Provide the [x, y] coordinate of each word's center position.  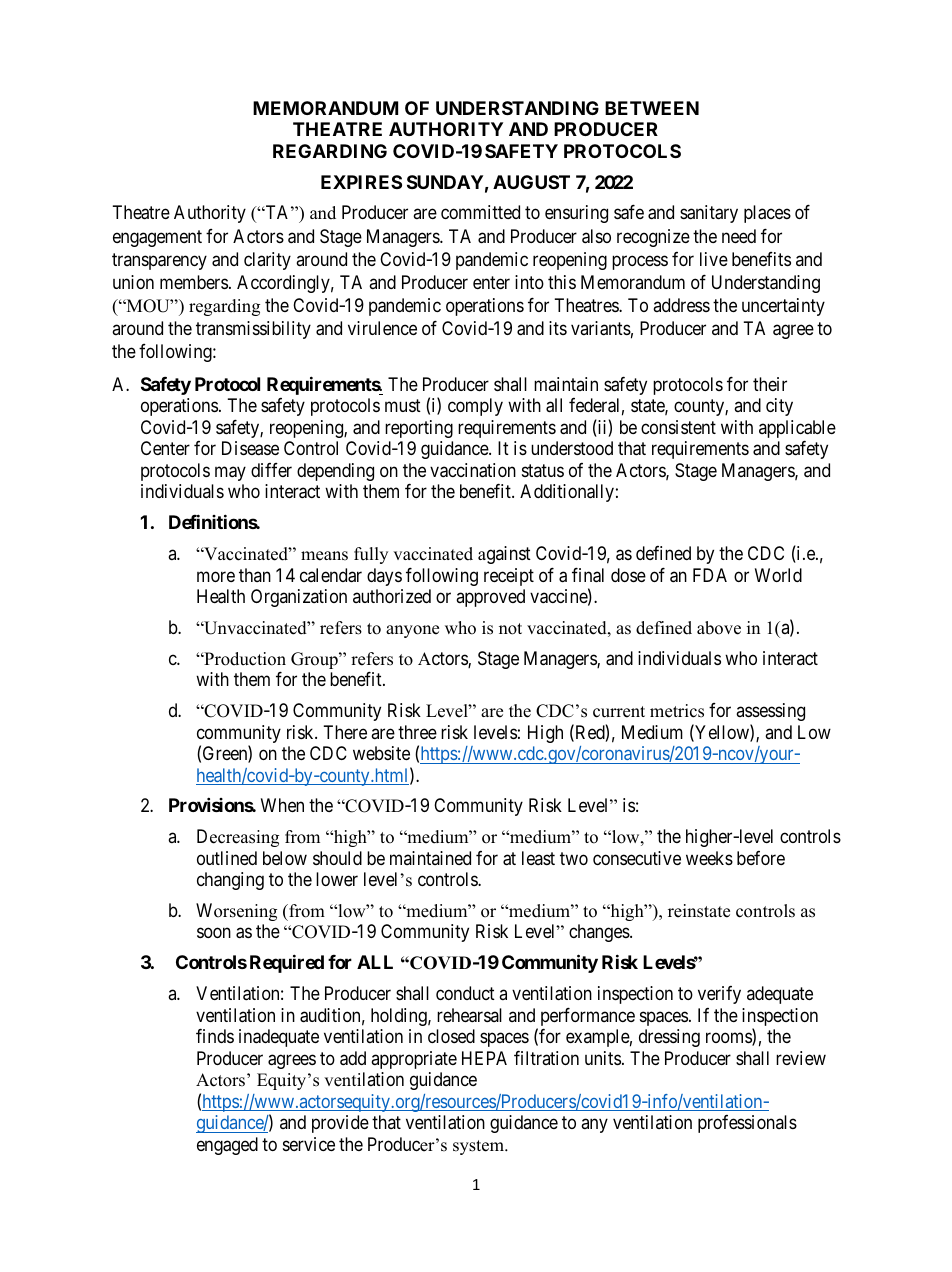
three [417, 732]
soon [214, 933]
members [194, 282]
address [681, 305]
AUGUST [531, 182]
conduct [465, 993]
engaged [227, 1146]
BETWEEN [652, 108]
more [216, 576]
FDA [710, 575]
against [504, 555]
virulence [382, 328]
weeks [709, 858]
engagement [157, 238]
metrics [677, 711]
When [282, 805]
